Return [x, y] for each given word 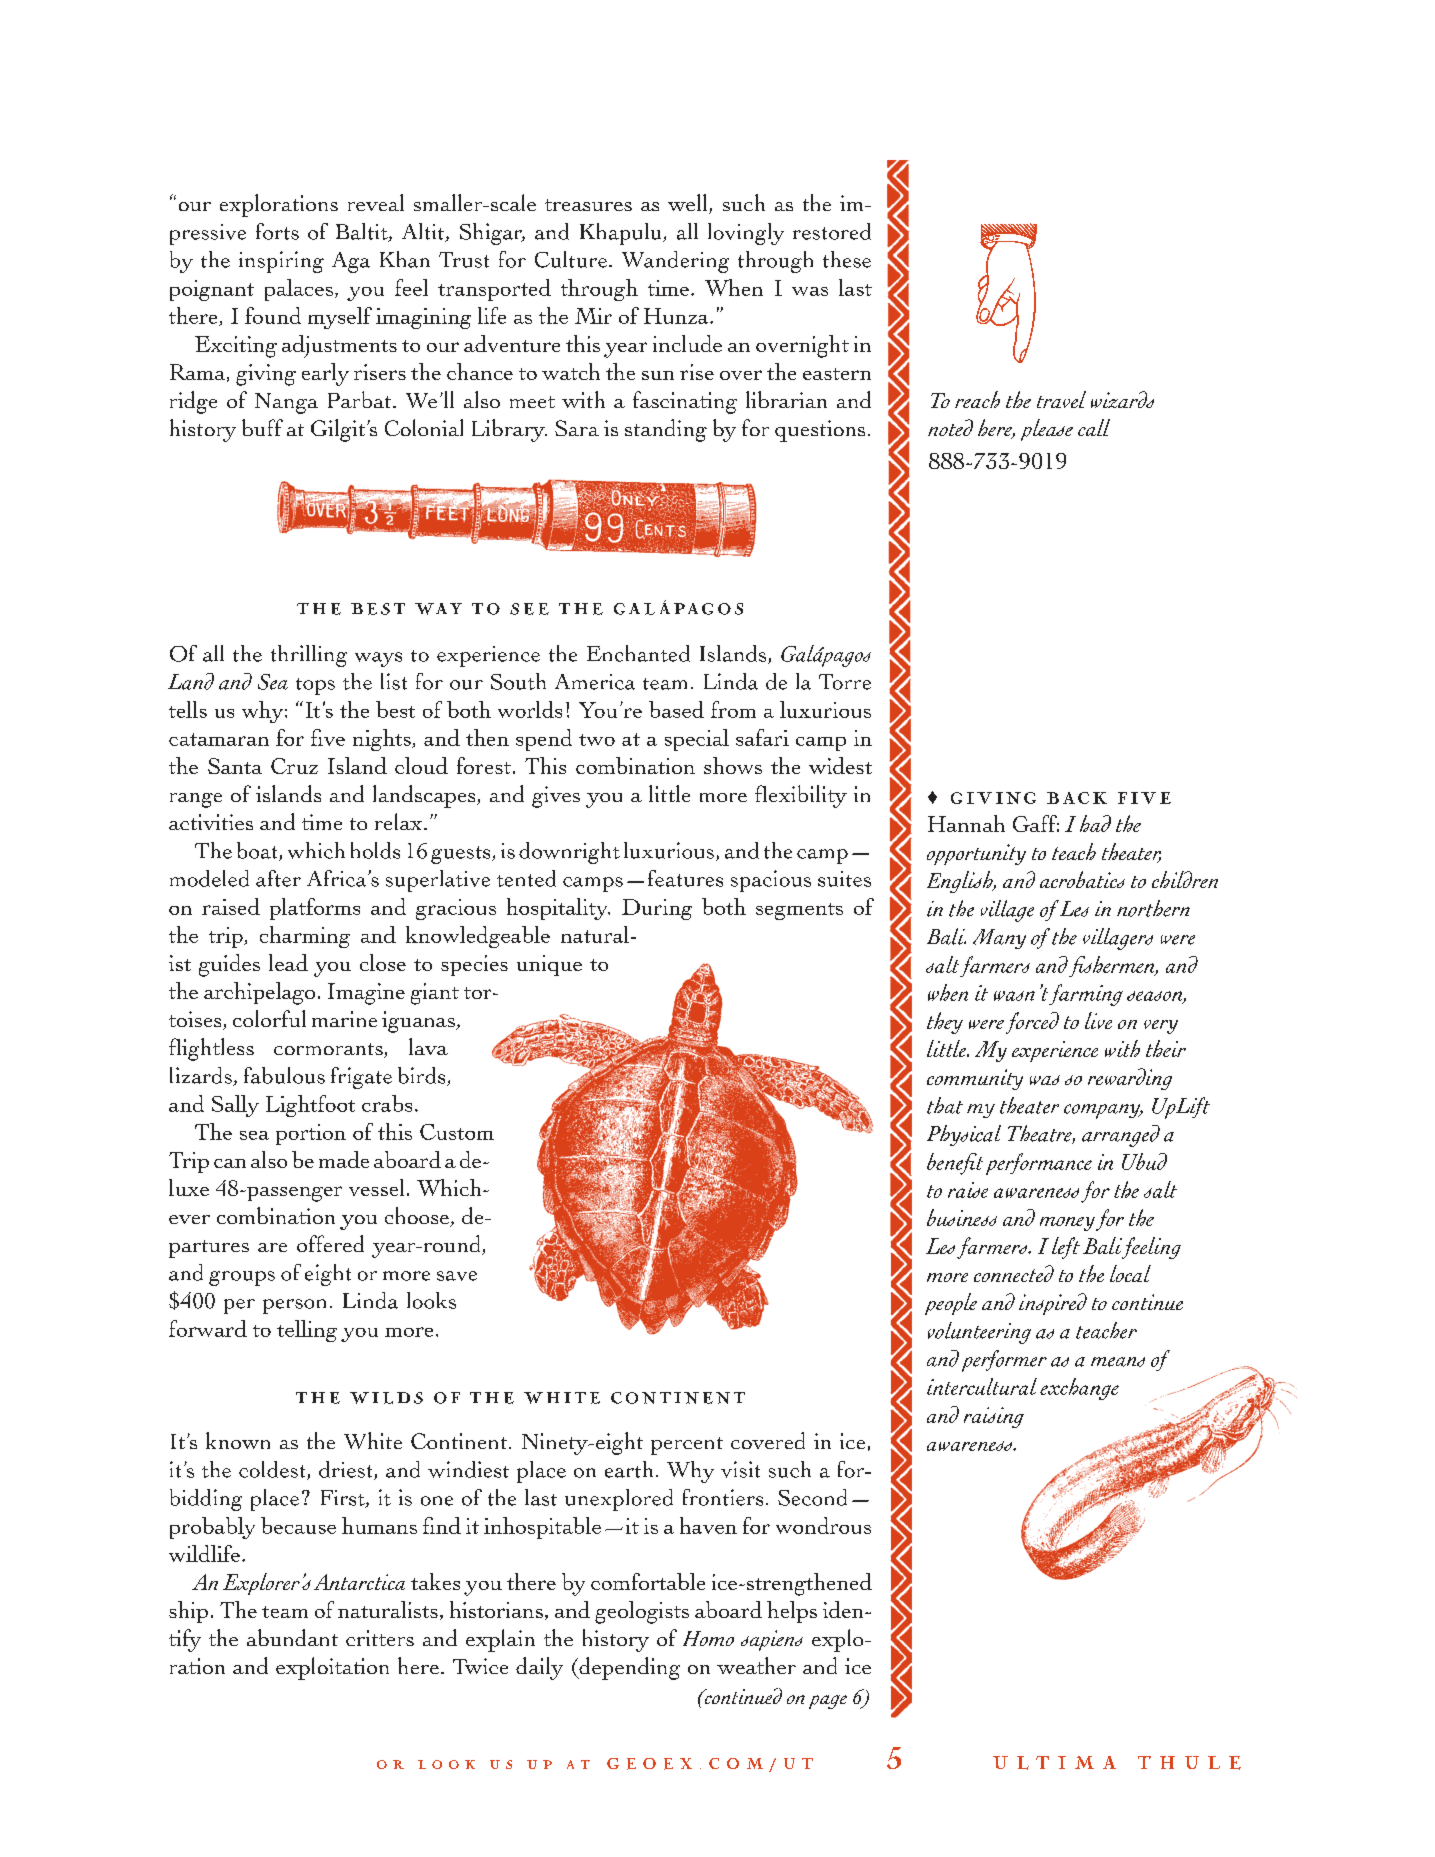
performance [1039, 1164]
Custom [457, 1132]
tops [315, 686]
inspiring [281, 262]
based [676, 709]
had [1095, 823]
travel [1061, 399]
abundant [292, 1637]
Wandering [675, 262]
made [344, 1159]
